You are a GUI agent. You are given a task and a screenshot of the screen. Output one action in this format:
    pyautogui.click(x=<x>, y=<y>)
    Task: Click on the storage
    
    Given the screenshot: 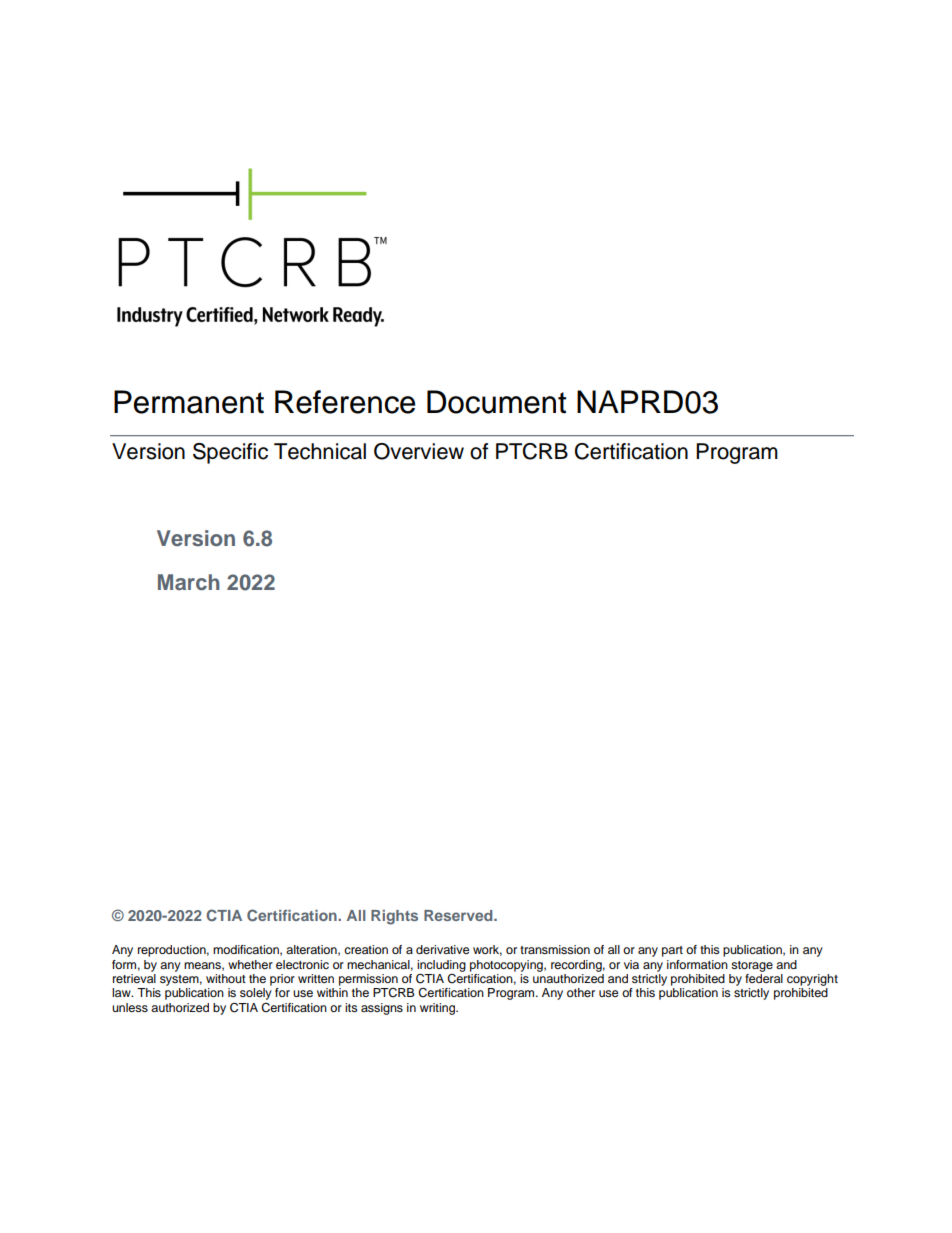 What is the action you would take?
    pyautogui.click(x=752, y=966)
